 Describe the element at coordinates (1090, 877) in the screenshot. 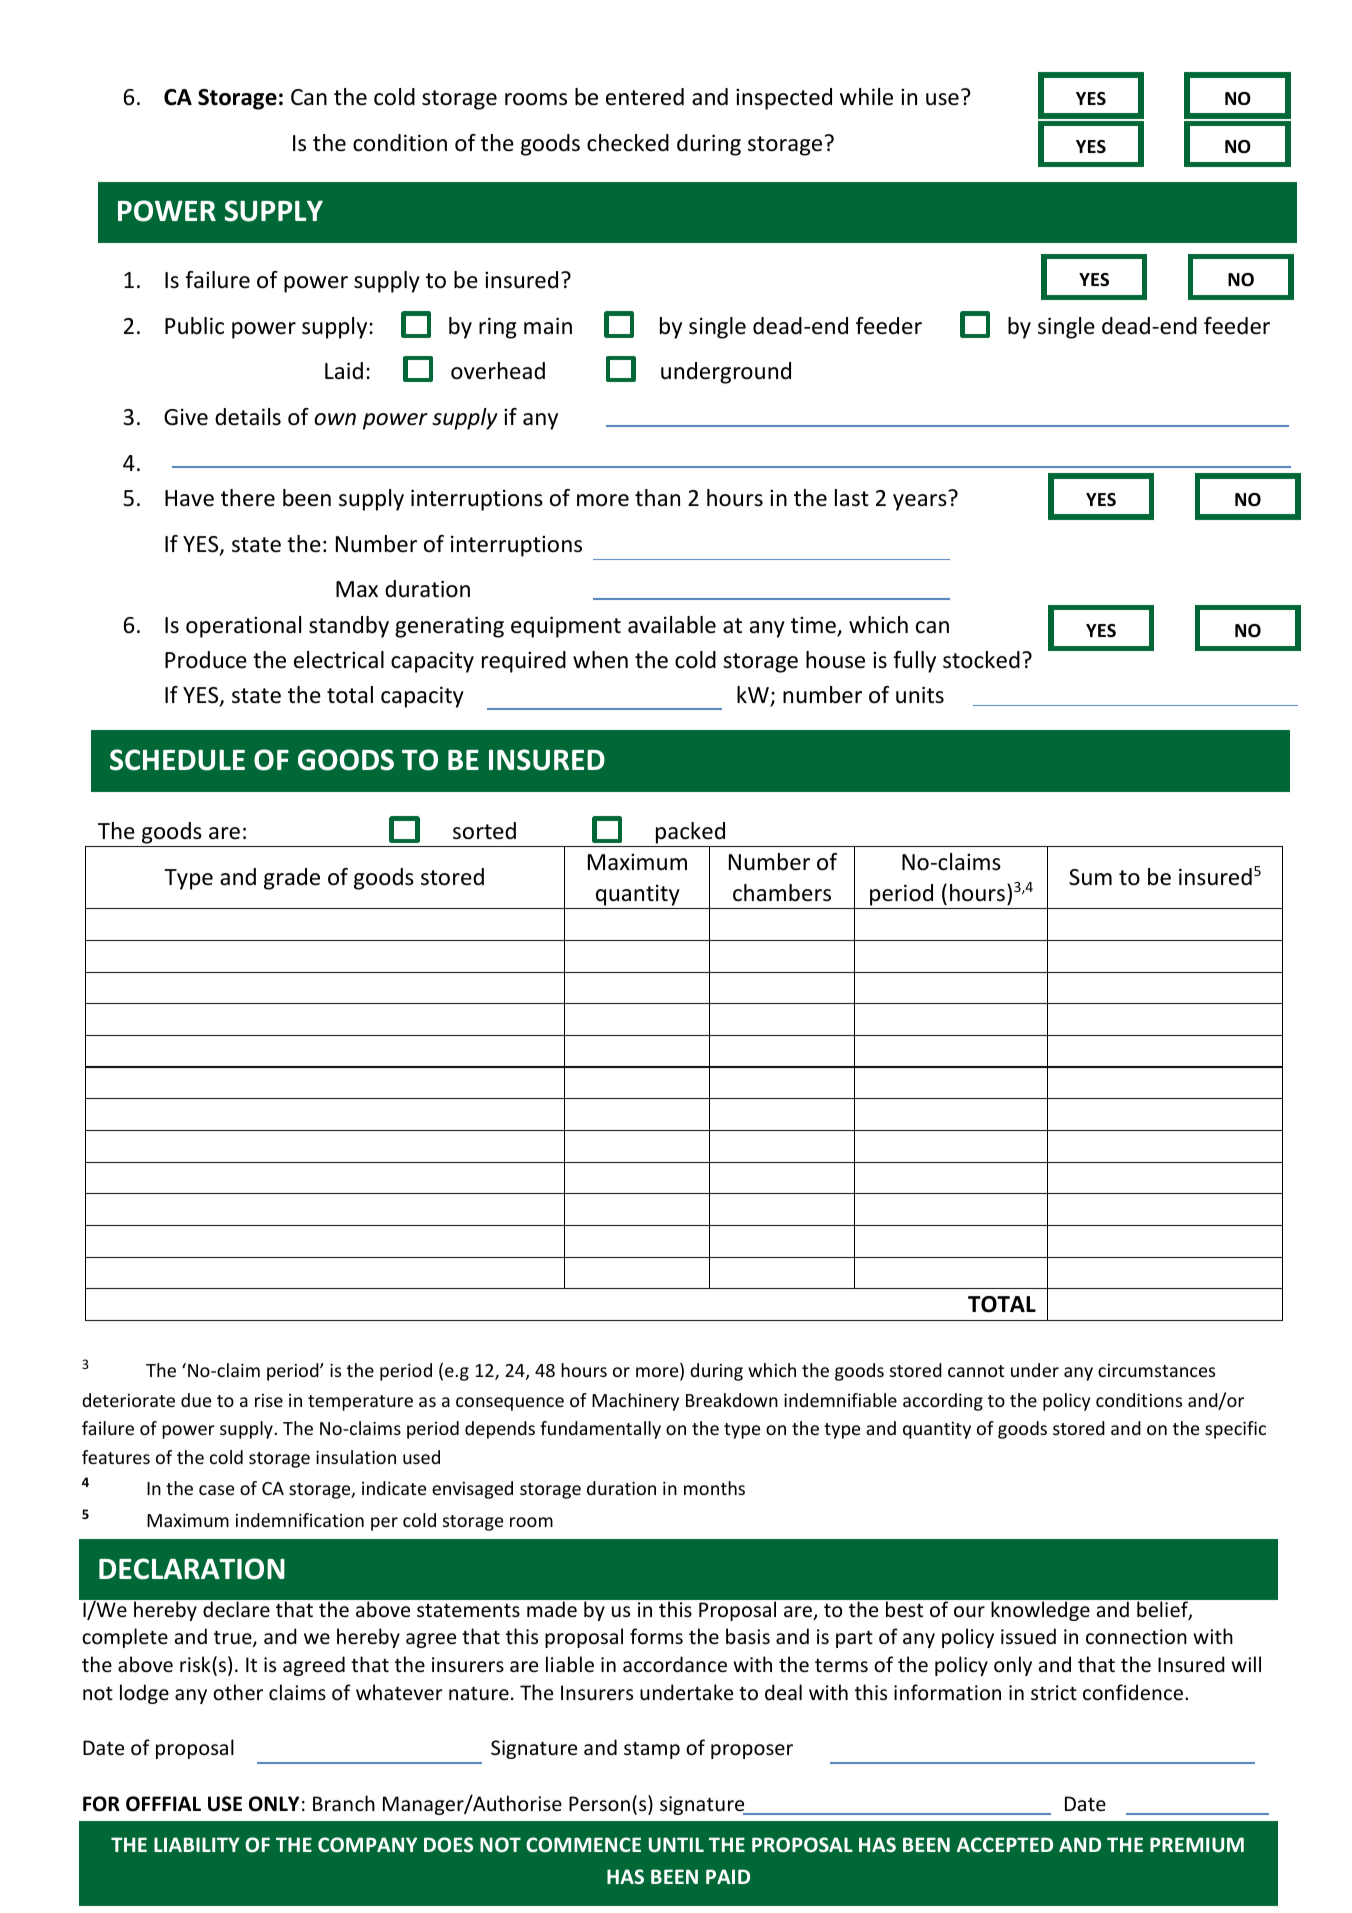

I see `Sum` at that location.
